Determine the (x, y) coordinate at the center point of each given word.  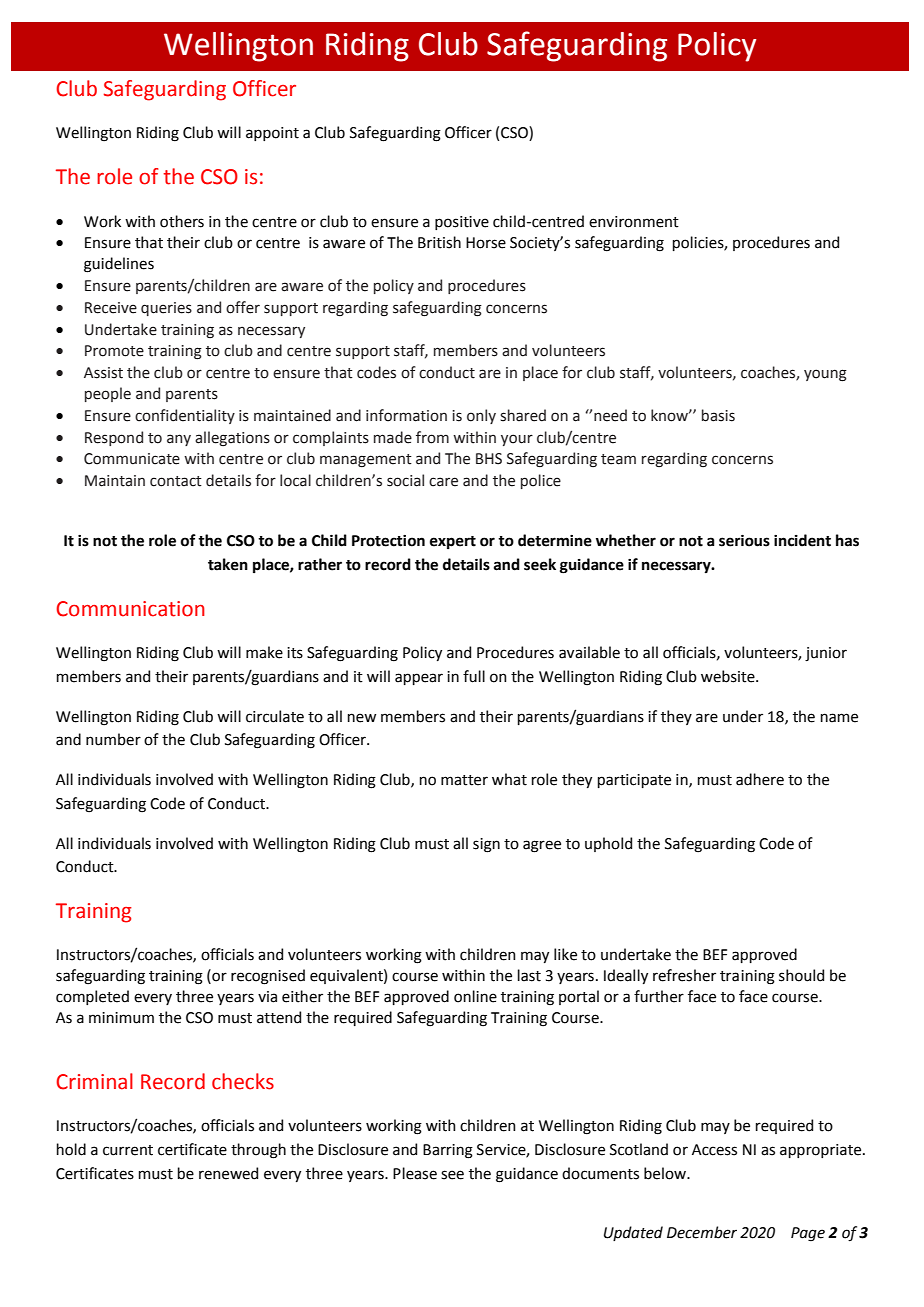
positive (462, 223)
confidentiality (185, 416)
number (113, 739)
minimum (121, 1018)
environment (634, 222)
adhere (760, 779)
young (825, 375)
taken (228, 564)
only (481, 416)
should (801, 975)
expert (453, 542)
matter (464, 780)
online (475, 996)
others (182, 221)
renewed (228, 1173)
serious (744, 541)
